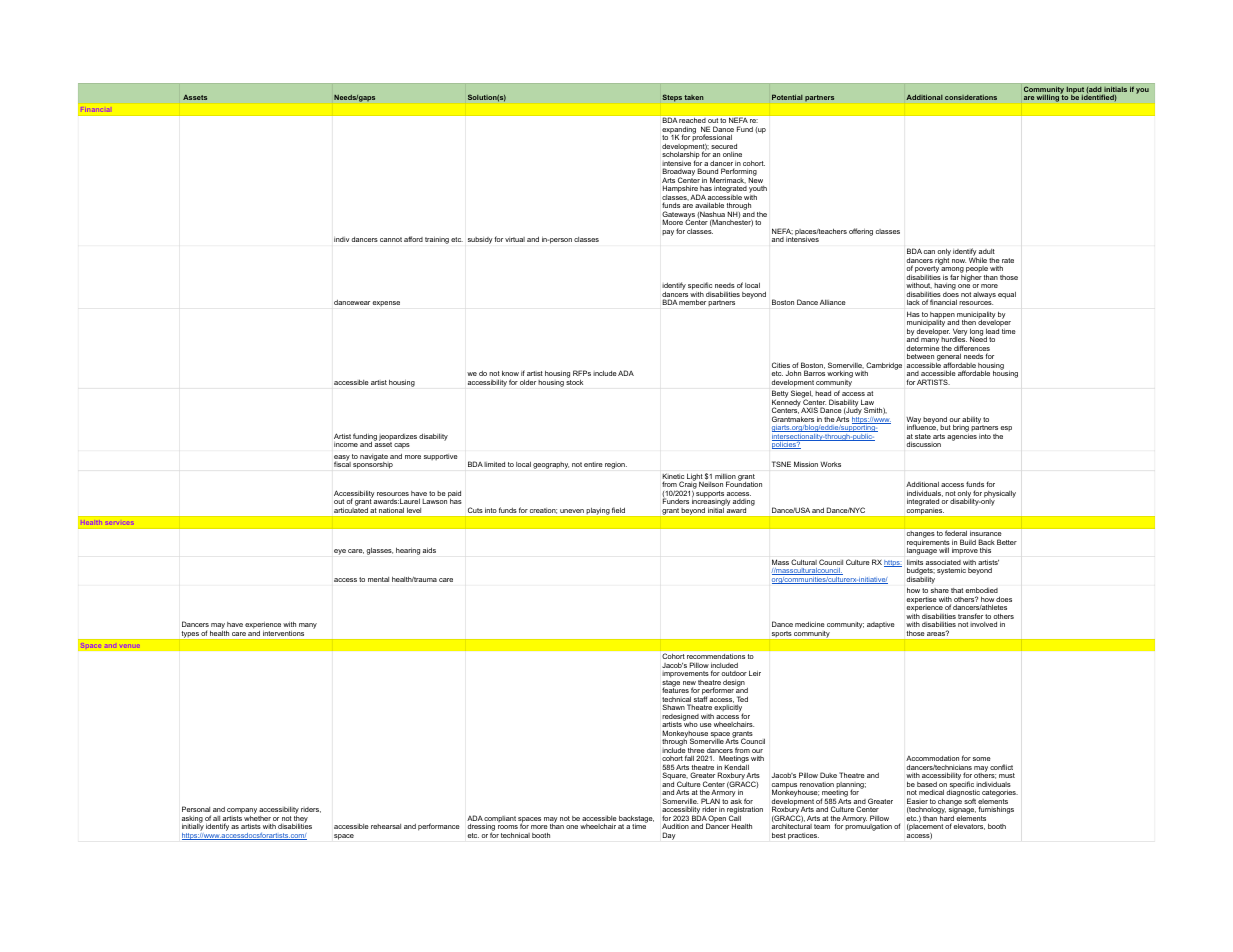  Describe the element at coordinates (386, 826) in the screenshot. I see `rehearsal` at that location.
